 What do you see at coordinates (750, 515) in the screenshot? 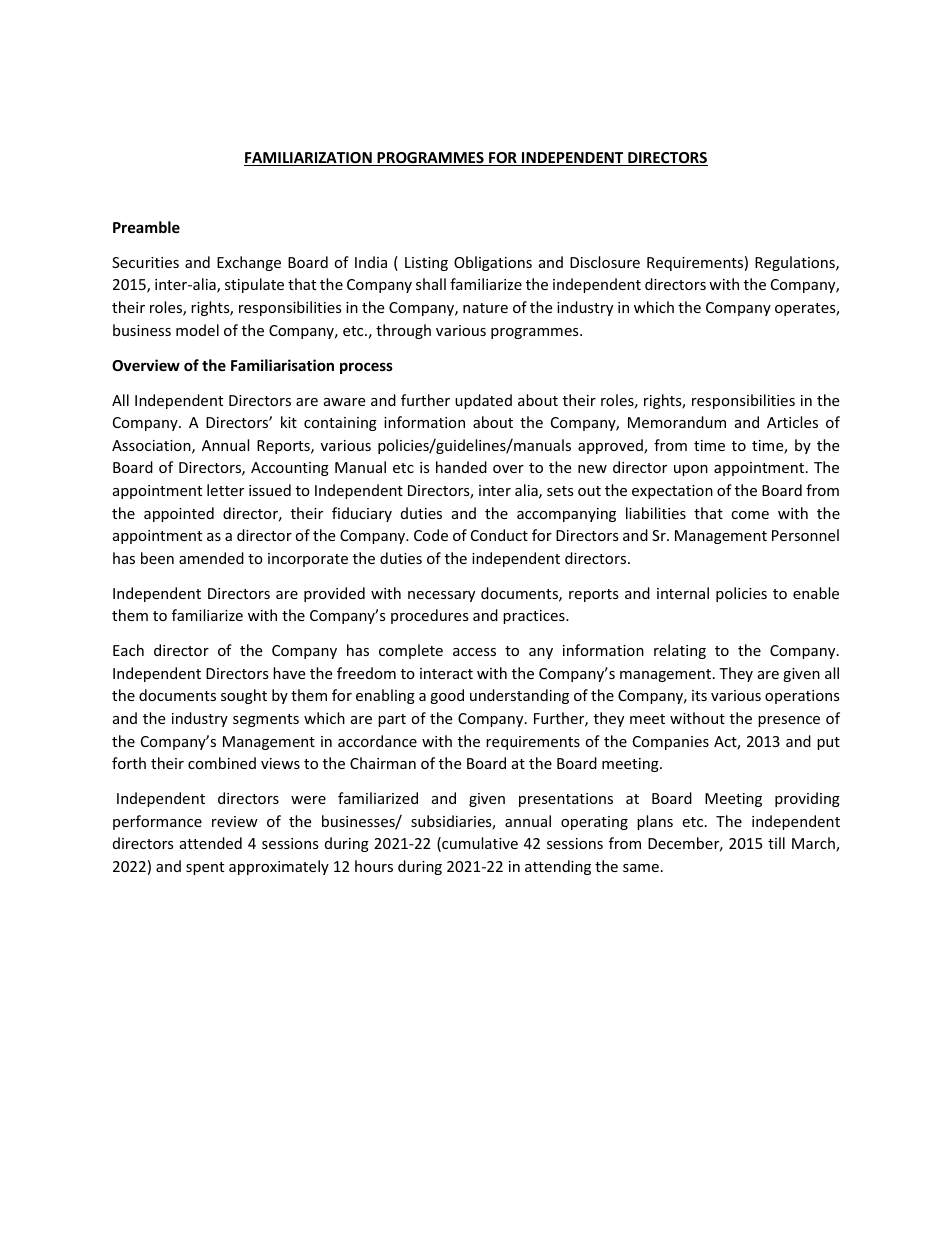
I see `come` at bounding box center [750, 515].
